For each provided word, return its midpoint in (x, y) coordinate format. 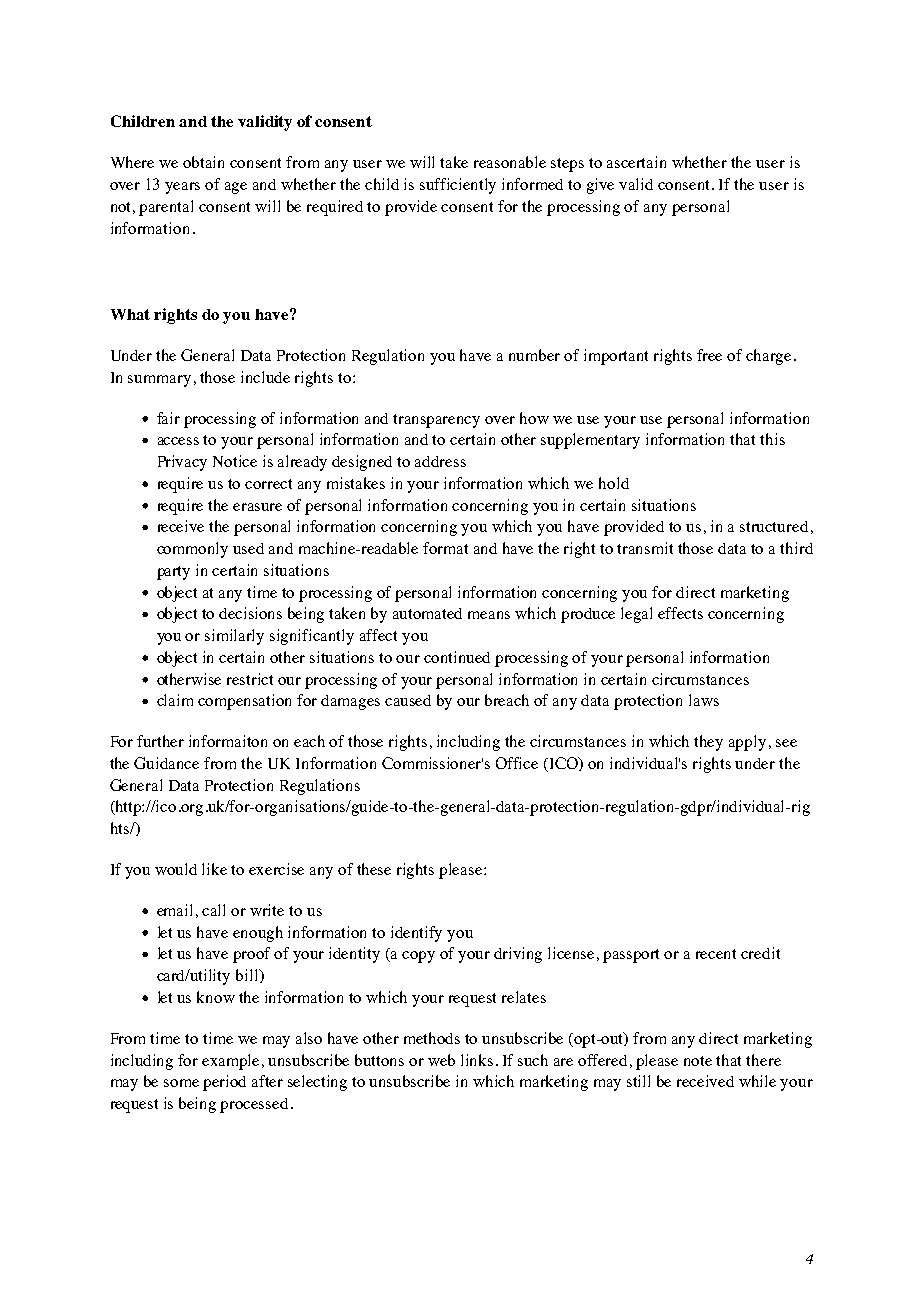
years (182, 188)
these (374, 869)
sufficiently (458, 186)
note (698, 1061)
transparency (436, 421)
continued (457, 657)
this (772, 439)
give (600, 186)
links (477, 1060)
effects (680, 613)
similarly (234, 637)
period (224, 1083)
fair (168, 418)
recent (716, 954)
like (214, 869)
